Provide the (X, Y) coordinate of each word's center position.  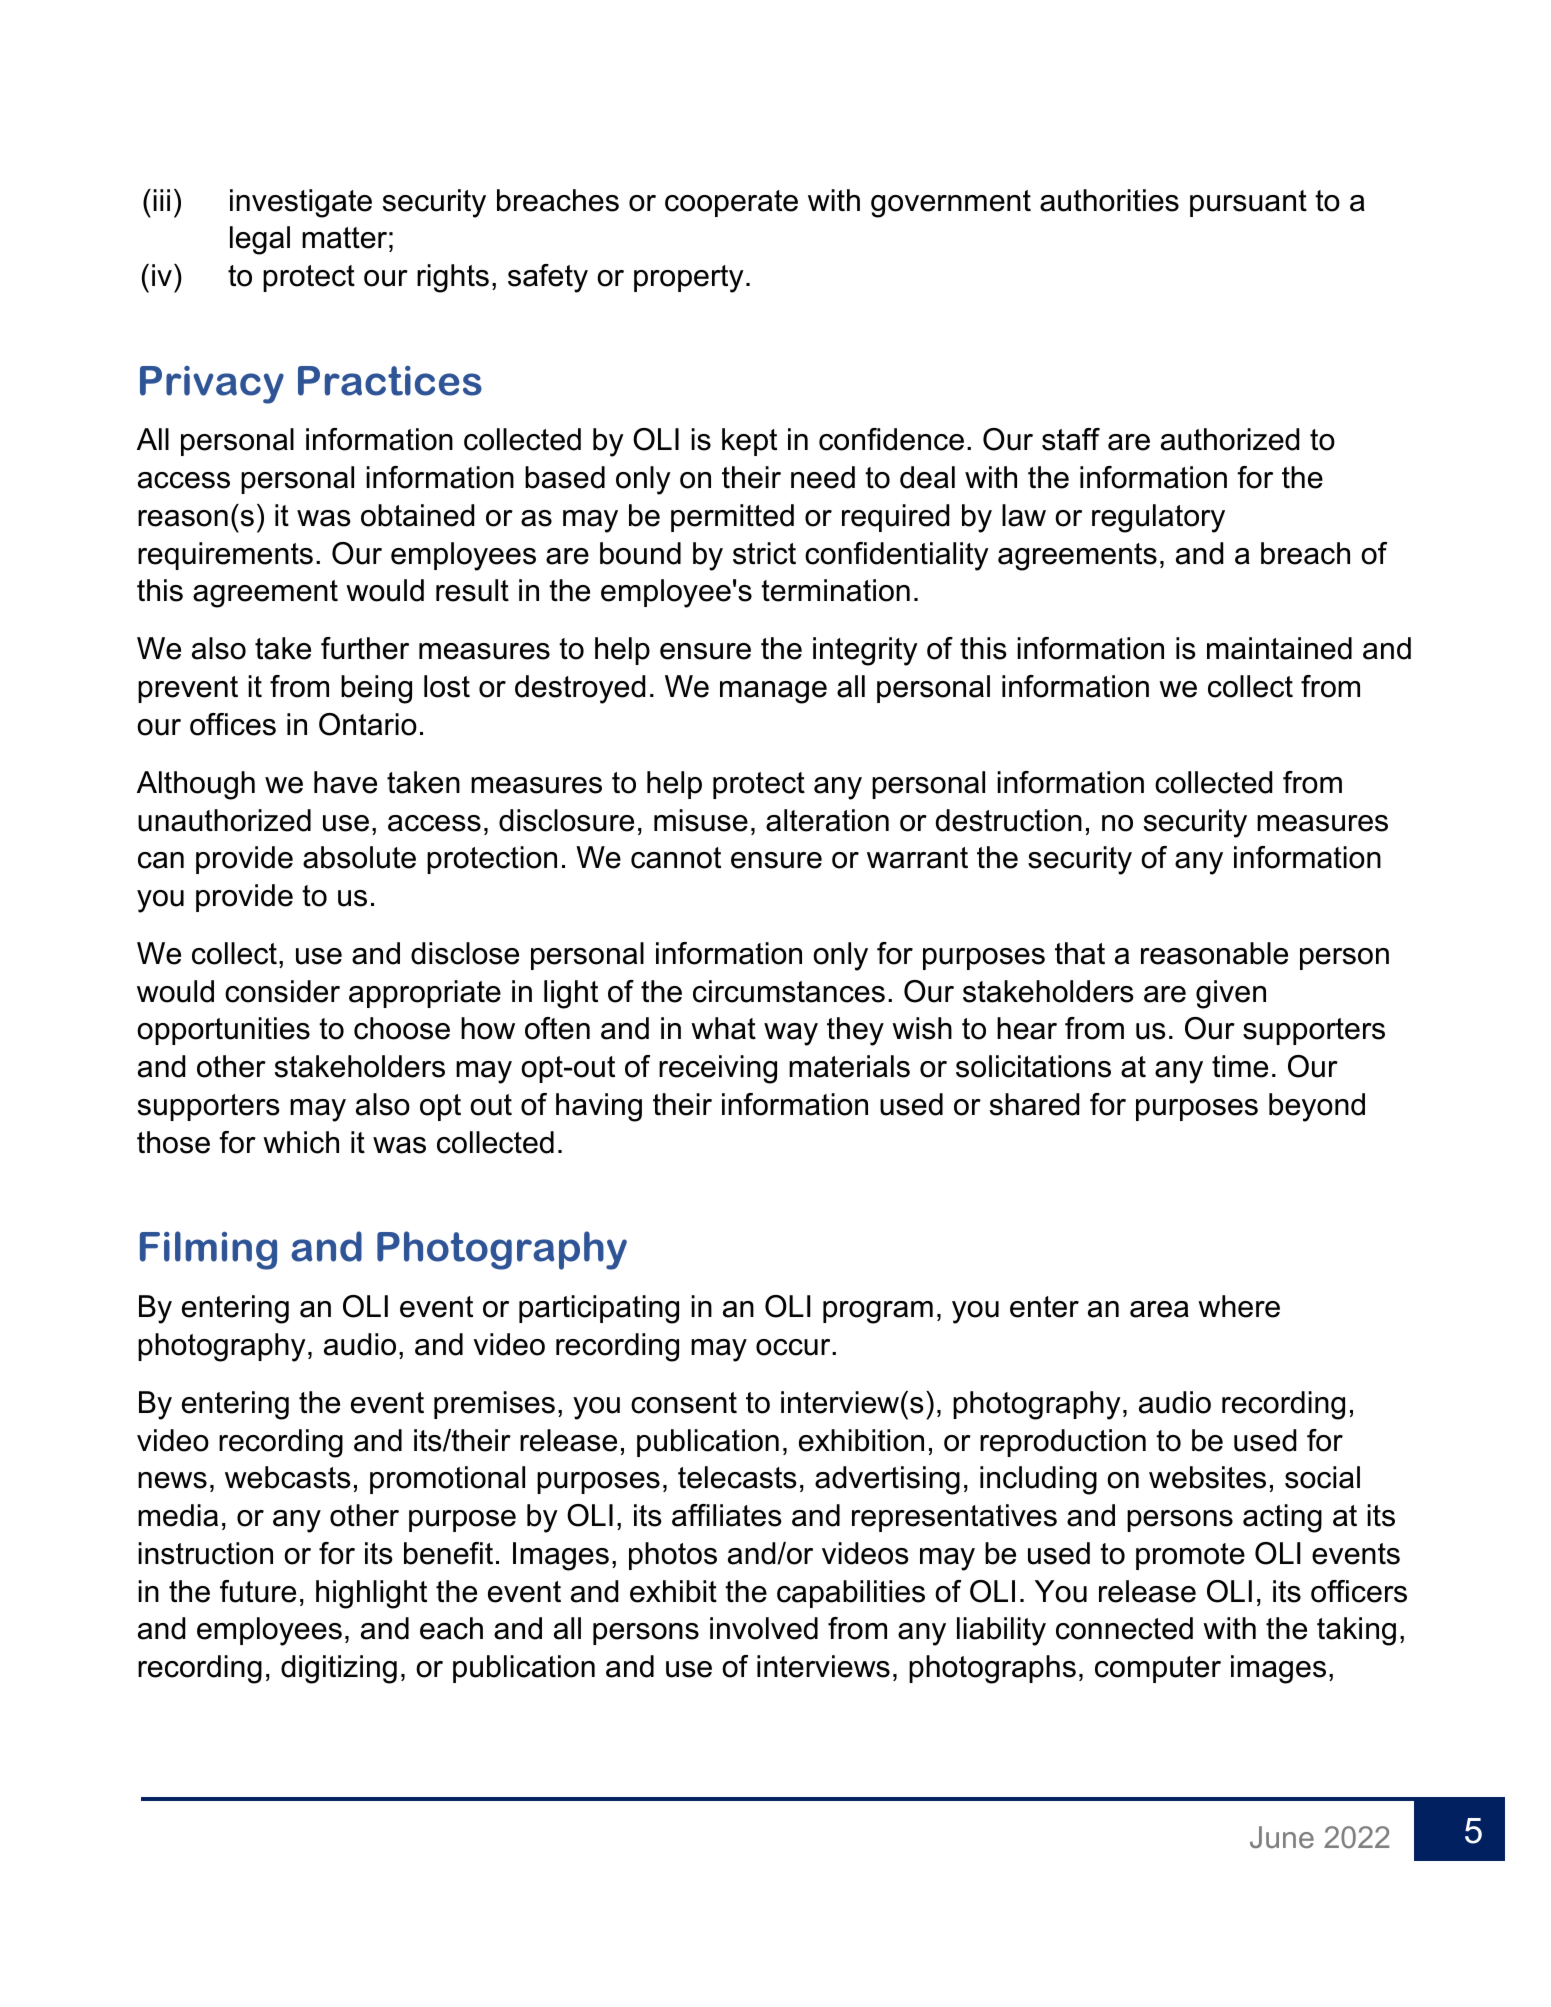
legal (260, 240)
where (1239, 1306)
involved (764, 1628)
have (345, 782)
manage (773, 692)
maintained (1279, 648)
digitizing (339, 1669)
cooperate (731, 203)
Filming (208, 1250)
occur (794, 1347)
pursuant (1248, 203)
